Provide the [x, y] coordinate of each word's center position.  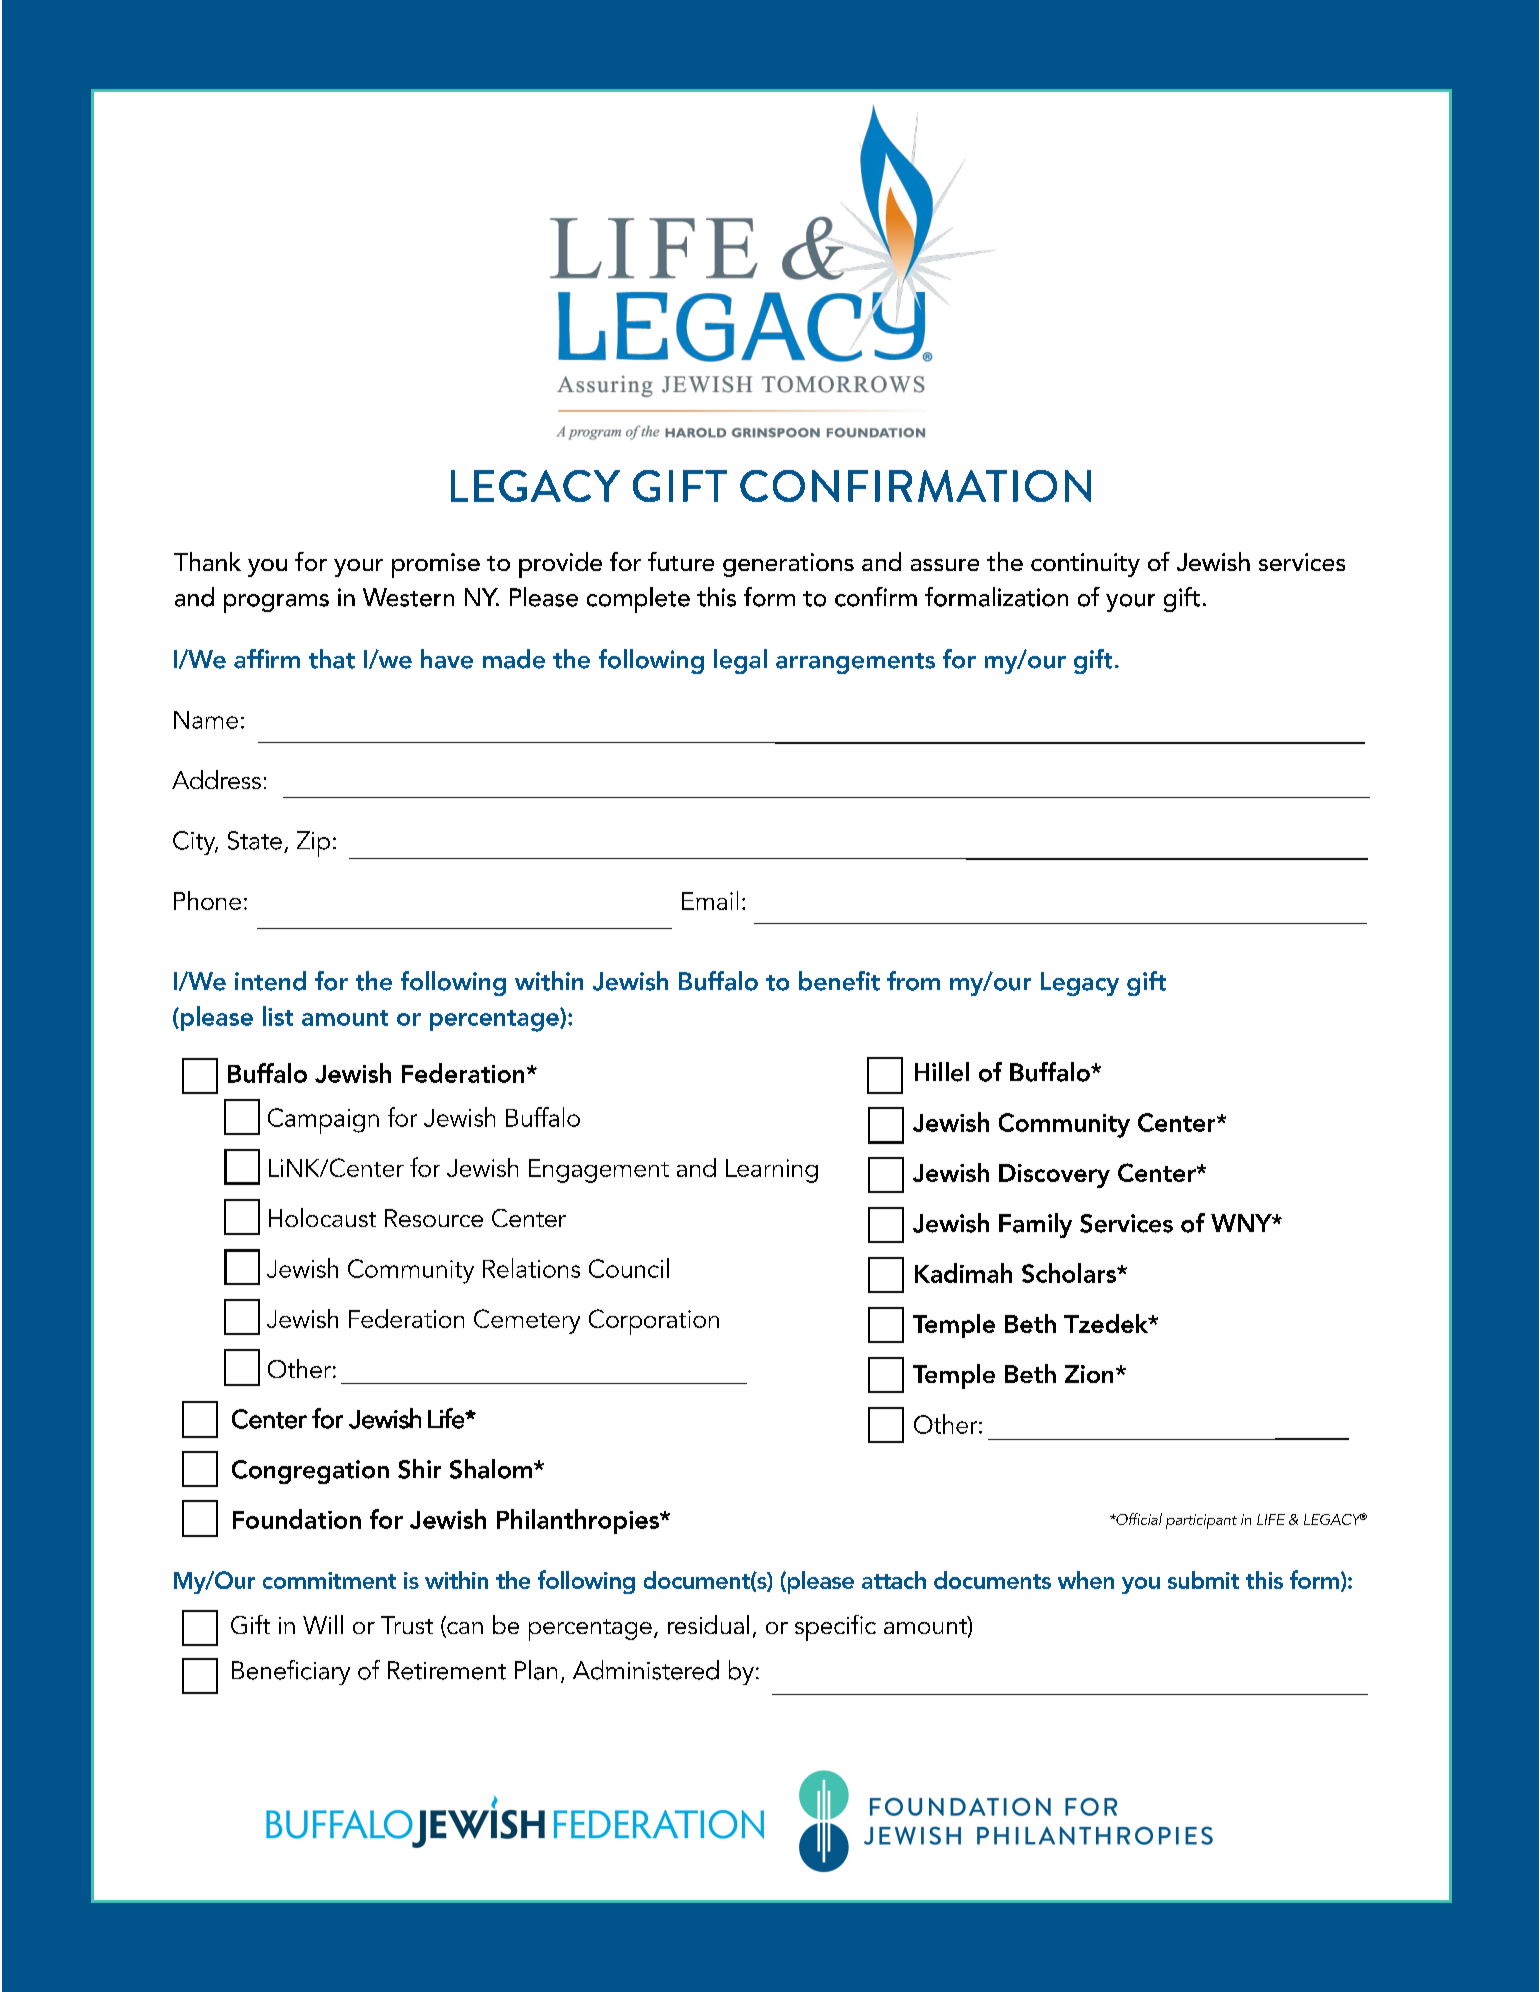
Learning [772, 1171]
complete [638, 600]
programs [276, 603]
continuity [1085, 565]
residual [708, 1624]
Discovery [1054, 1176]
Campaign [323, 1121]
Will [323, 1624]
